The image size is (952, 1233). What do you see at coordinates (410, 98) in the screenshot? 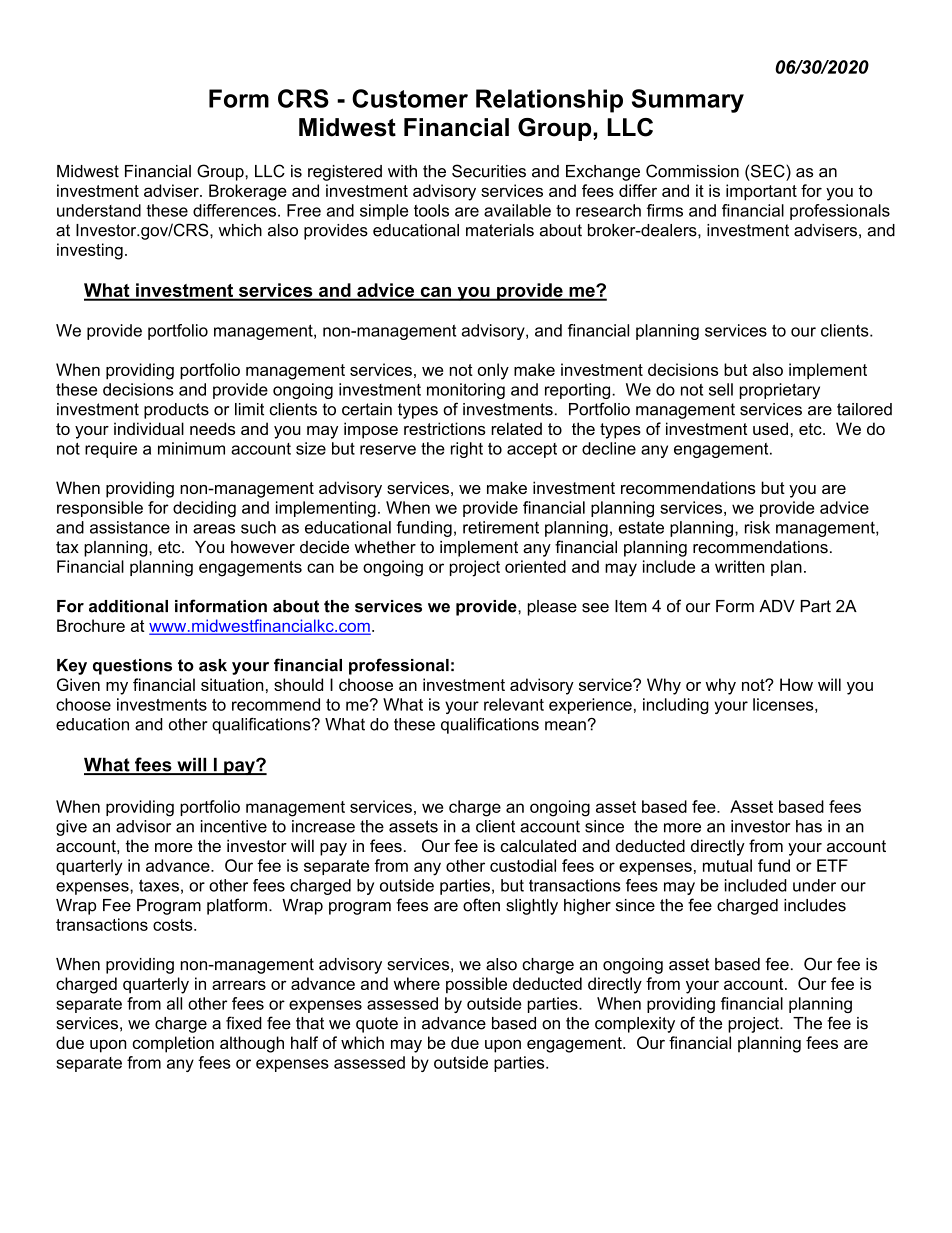
I see `Customer` at bounding box center [410, 98].
